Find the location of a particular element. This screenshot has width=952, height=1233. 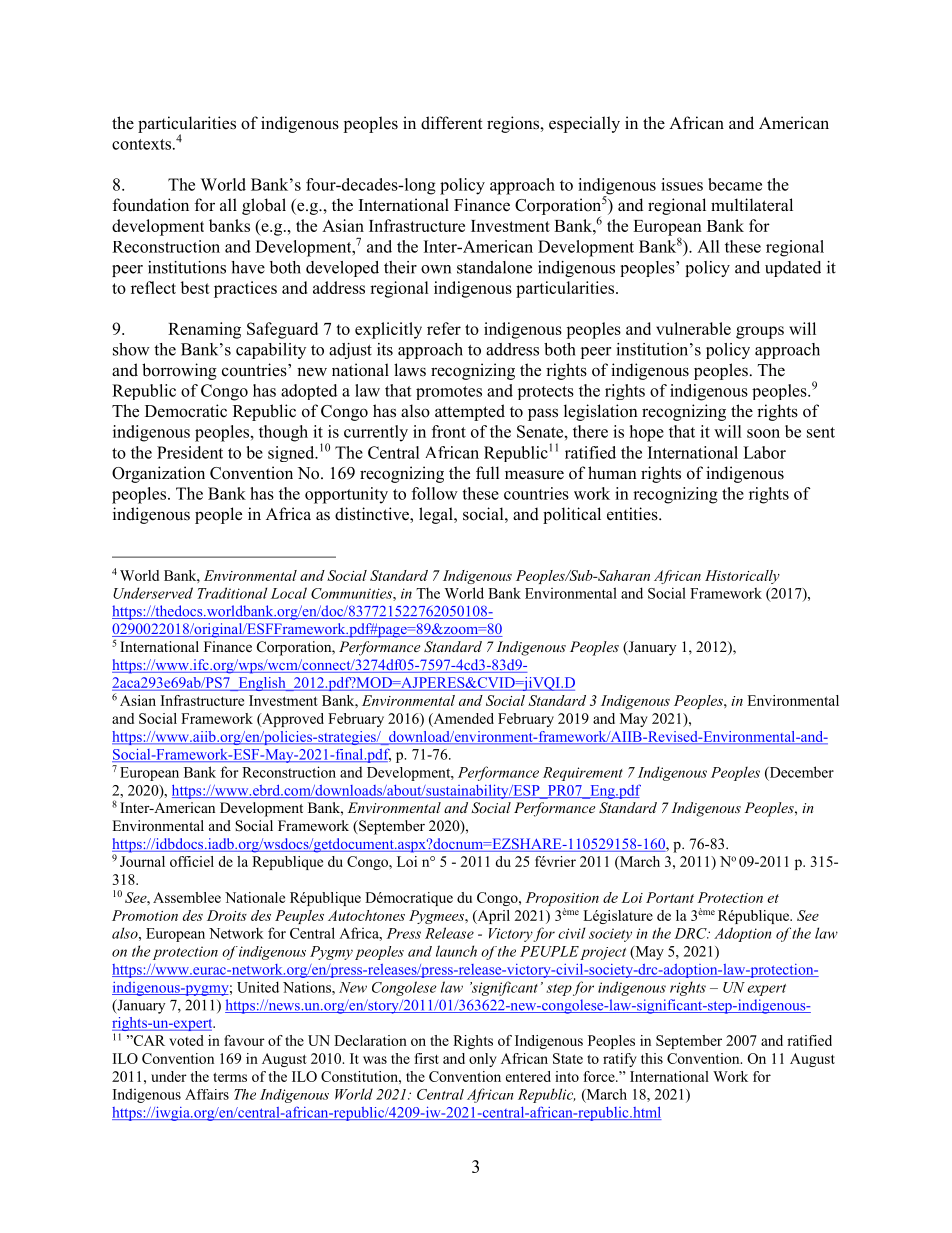

global is located at coordinates (264, 206).
